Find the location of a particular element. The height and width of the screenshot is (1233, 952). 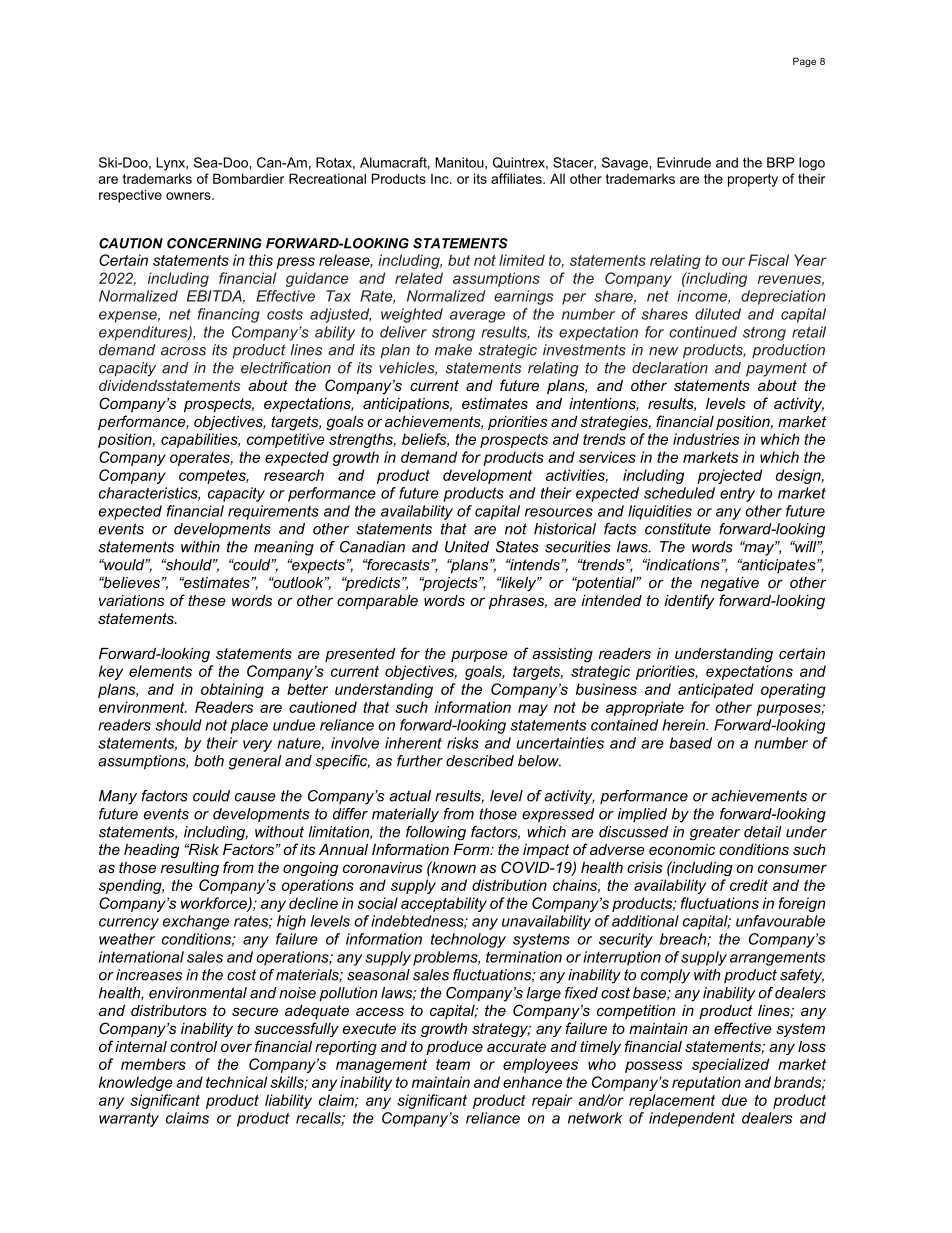

anticipated is located at coordinates (716, 690).
